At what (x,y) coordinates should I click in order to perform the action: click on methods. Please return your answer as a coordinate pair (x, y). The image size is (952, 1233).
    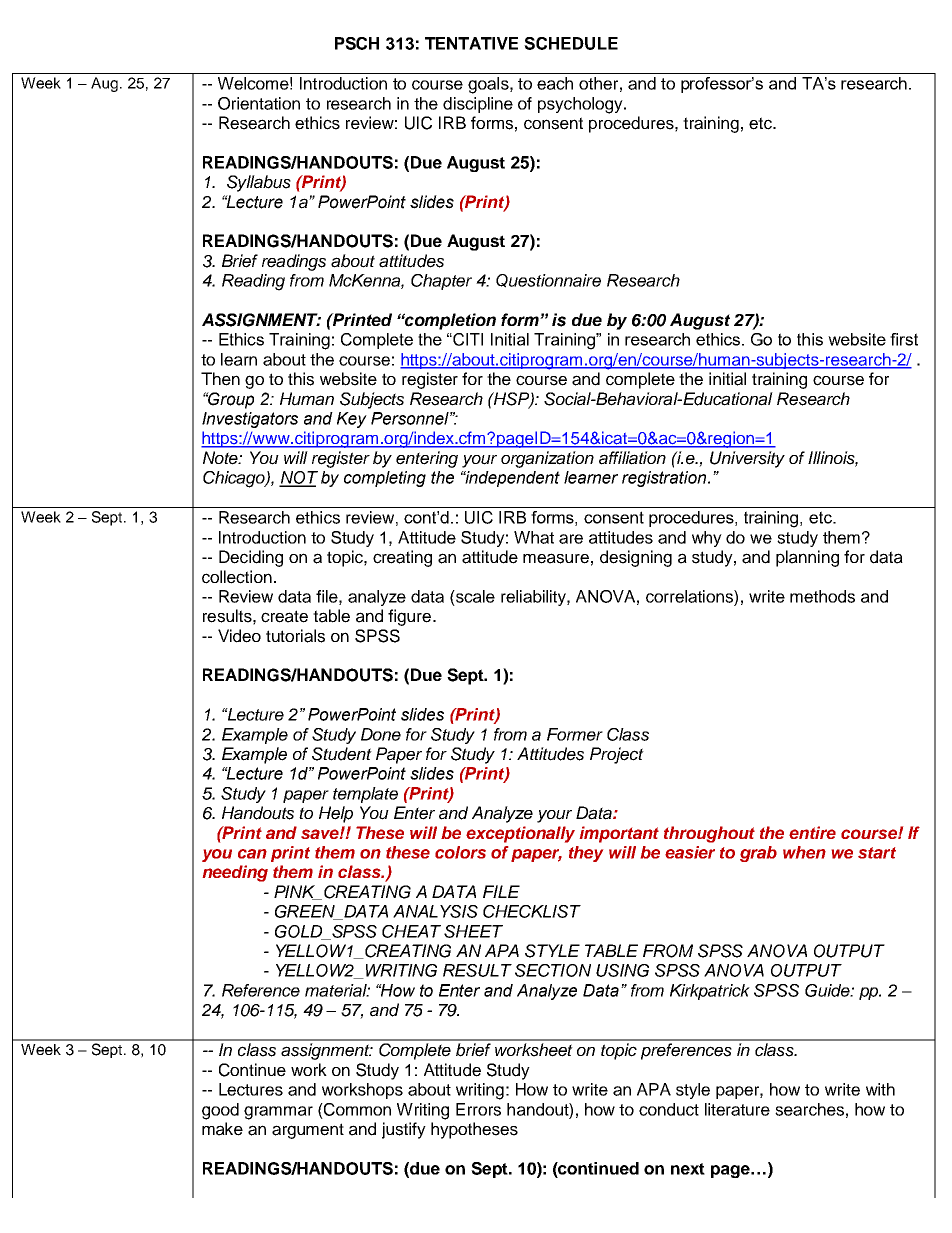
    Looking at the image, I should click on (822, 596).
